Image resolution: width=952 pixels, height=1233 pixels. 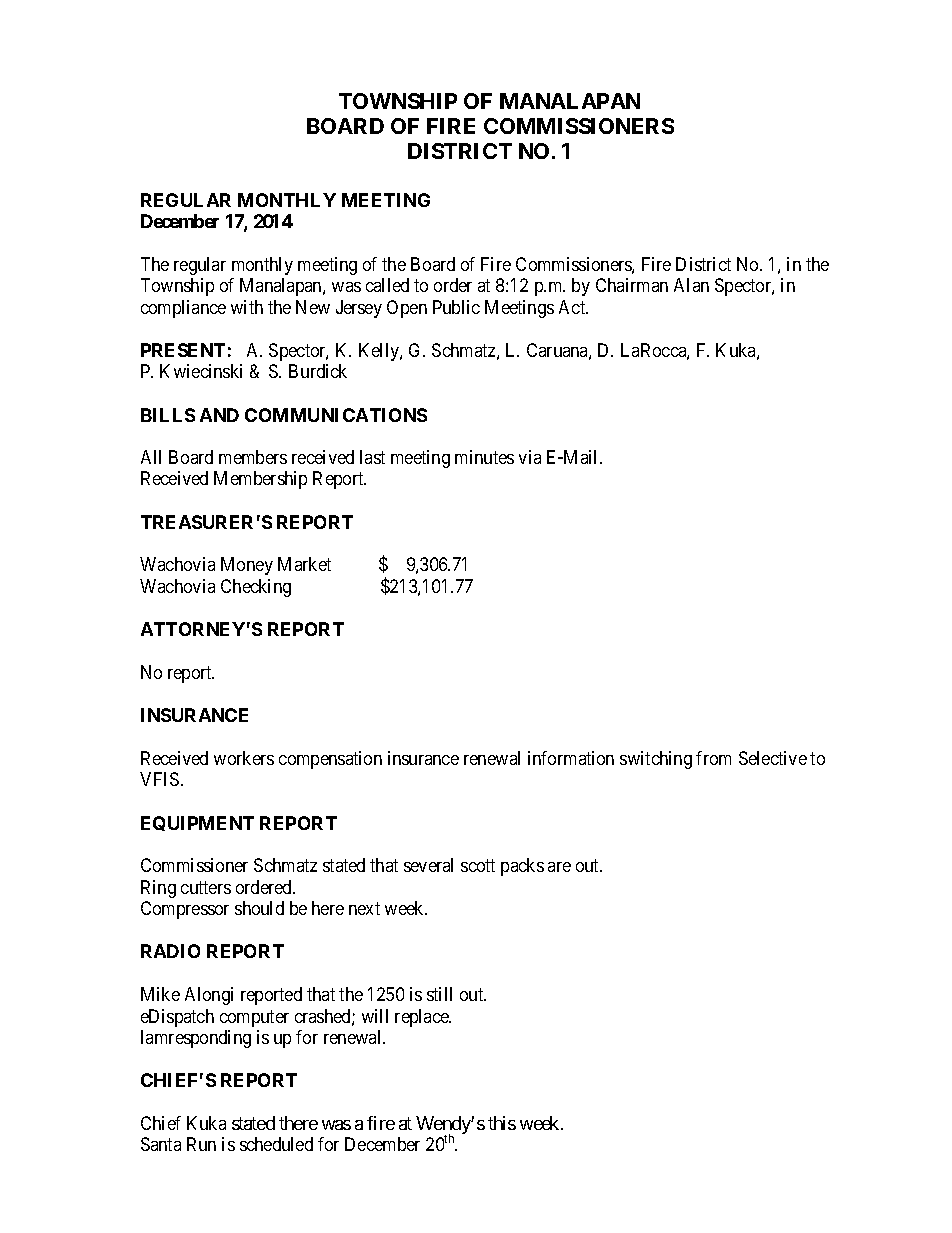 What do you see at coordinates (691, 285) in the page?
I see `Alan` at bounding box center [691, 285].
